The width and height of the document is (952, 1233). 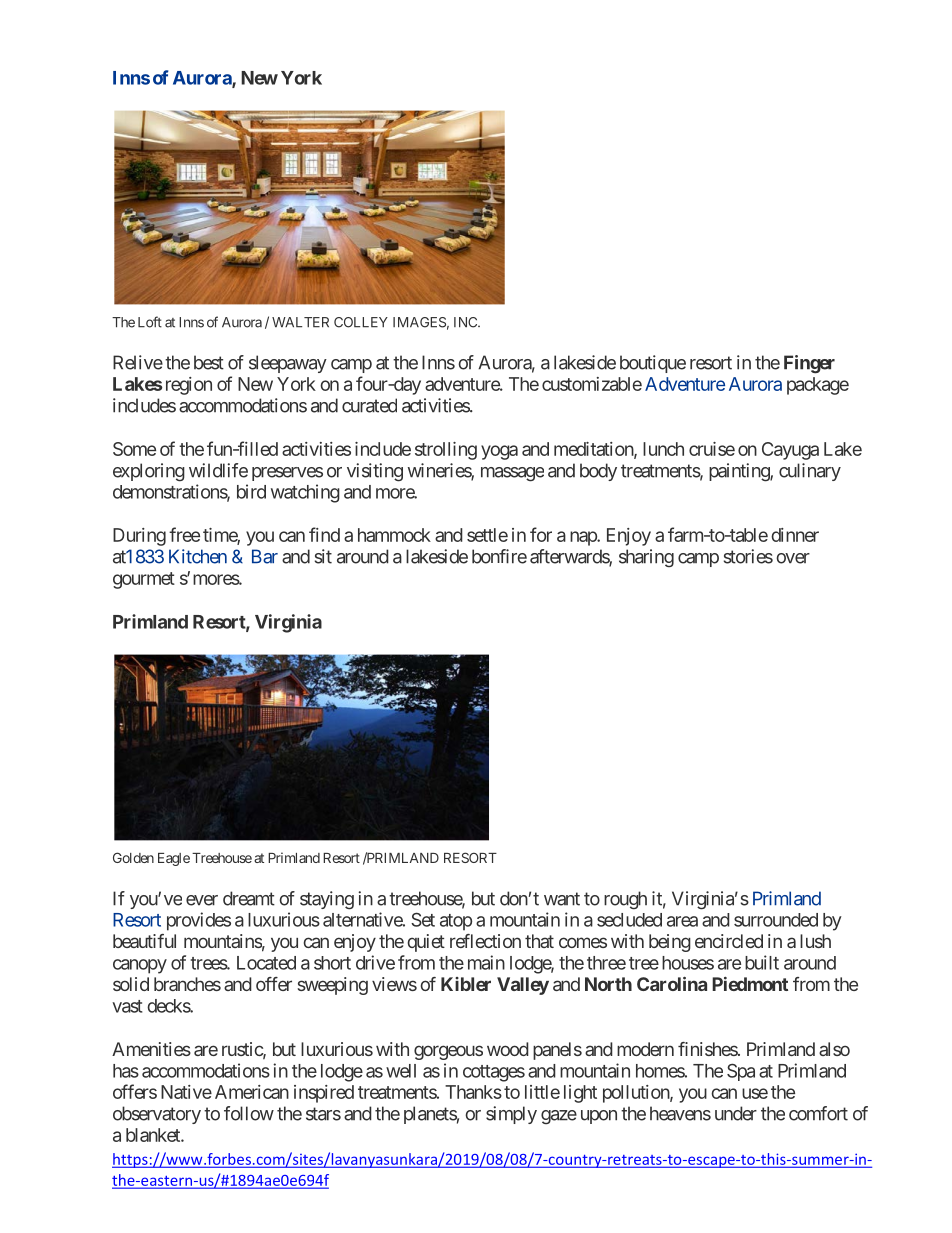 What do you see at coordinates (249, 1113) in the document?
I see `follow` at bounding box center [249, 1113].
